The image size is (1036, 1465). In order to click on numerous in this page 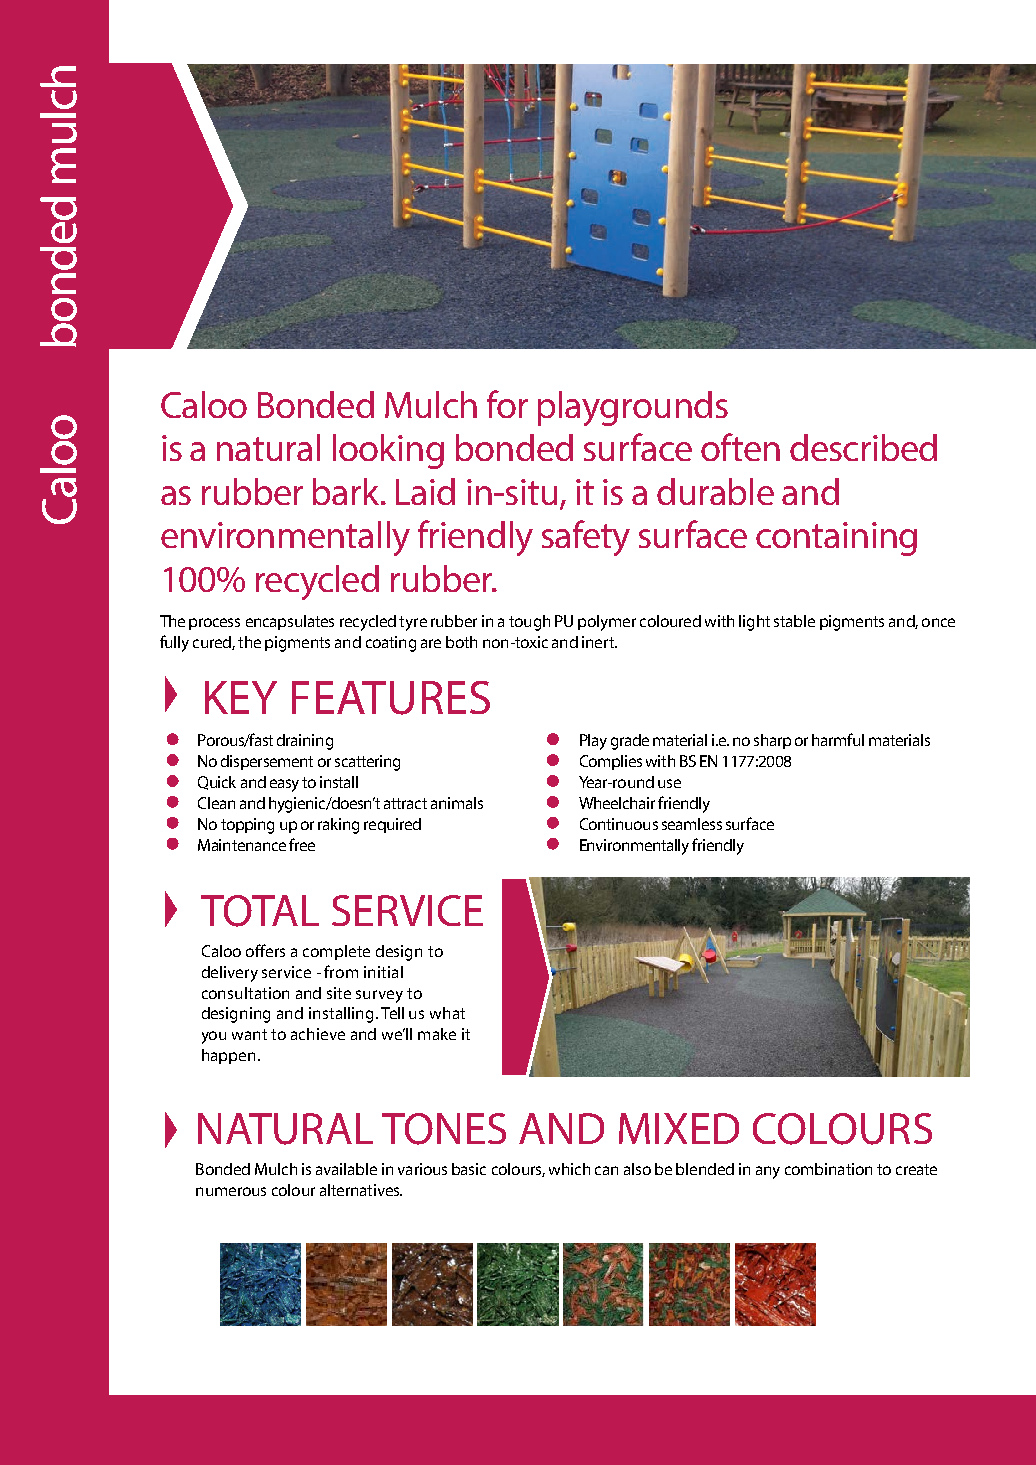, I will do `click(231, 1191)`.
